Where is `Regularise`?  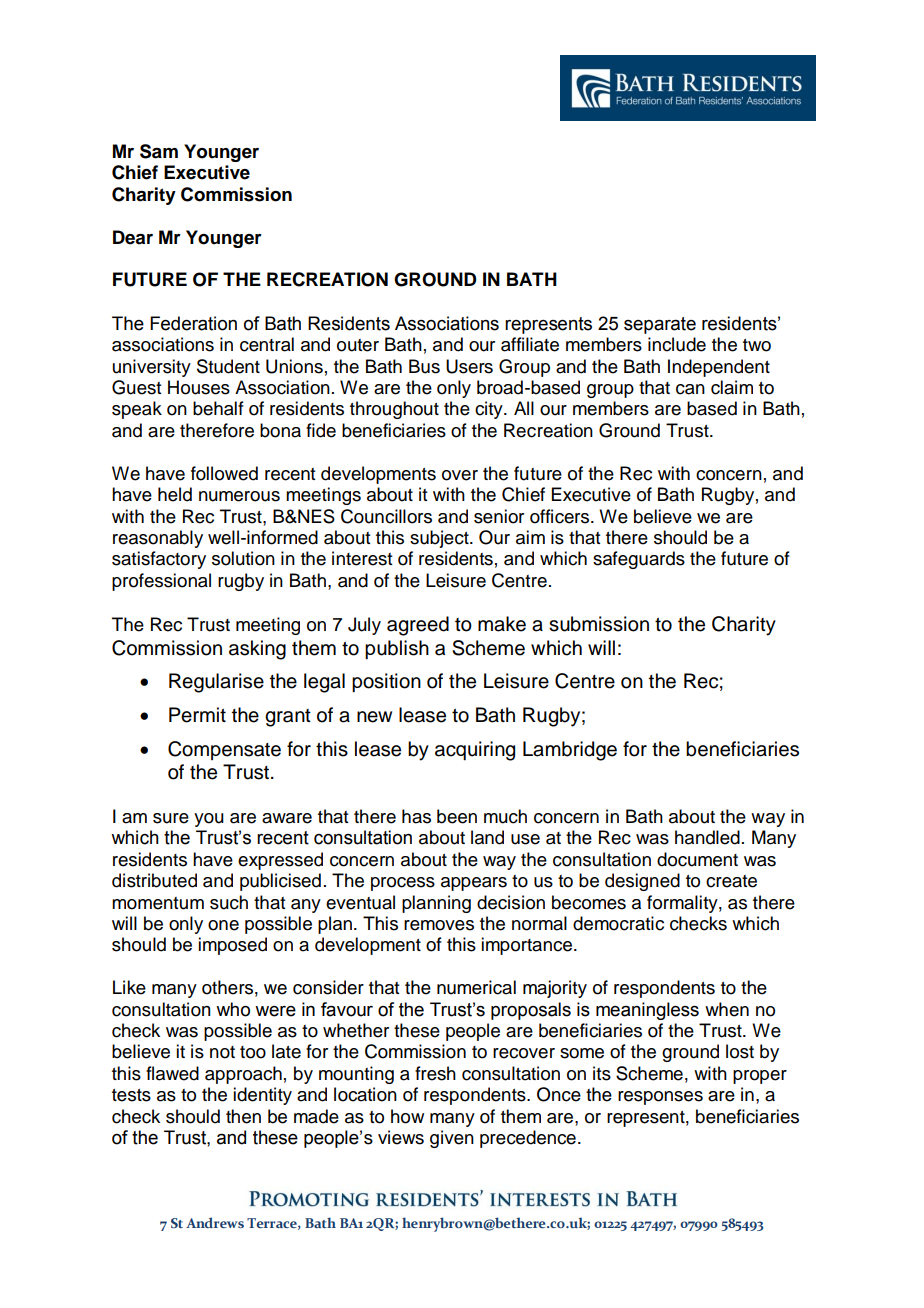 Regularise is located at coordinates (216, 683).
